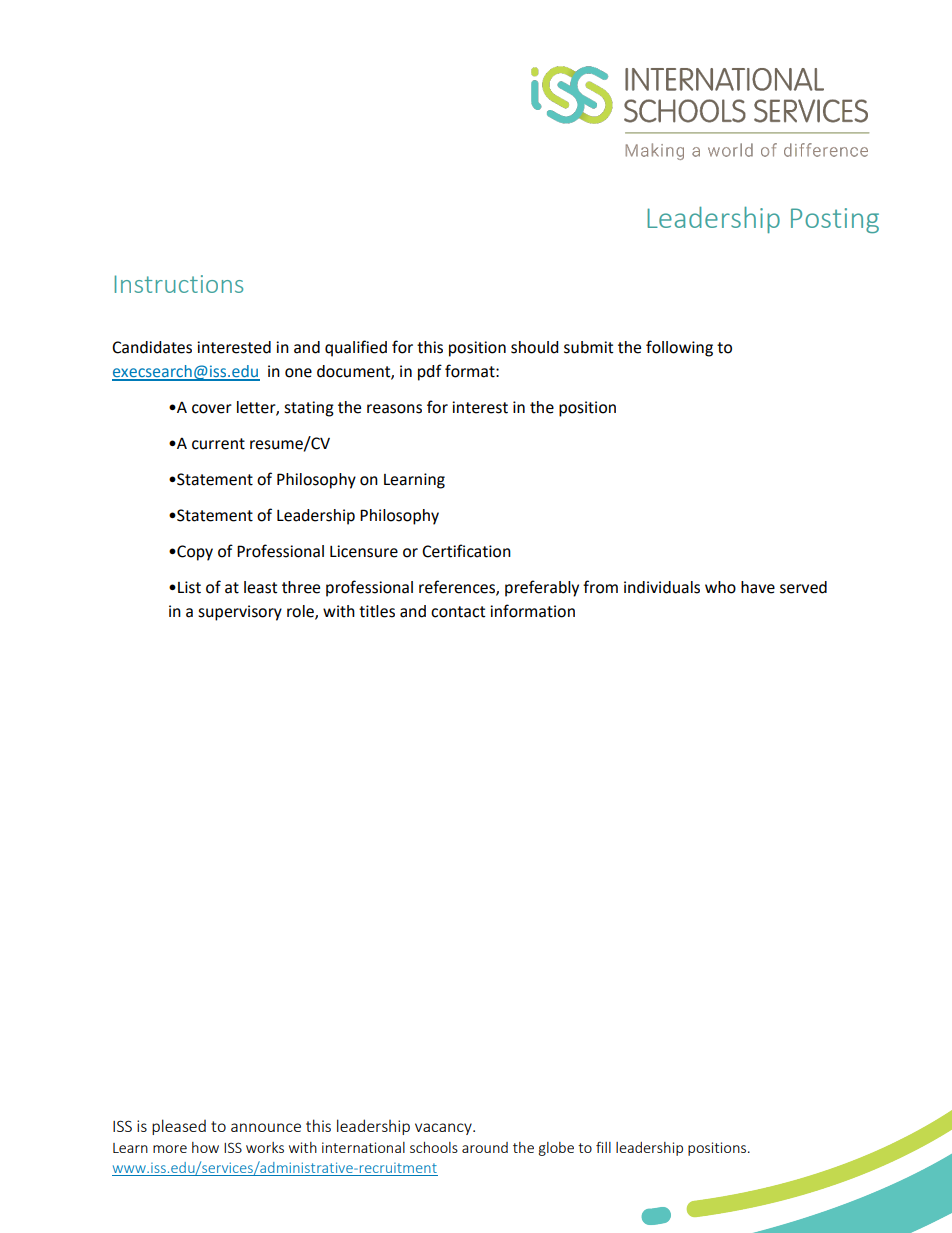  What do you see at coordinates (266, 1127) in the document?
I see `announce` at bounding box center [266, 1127].
